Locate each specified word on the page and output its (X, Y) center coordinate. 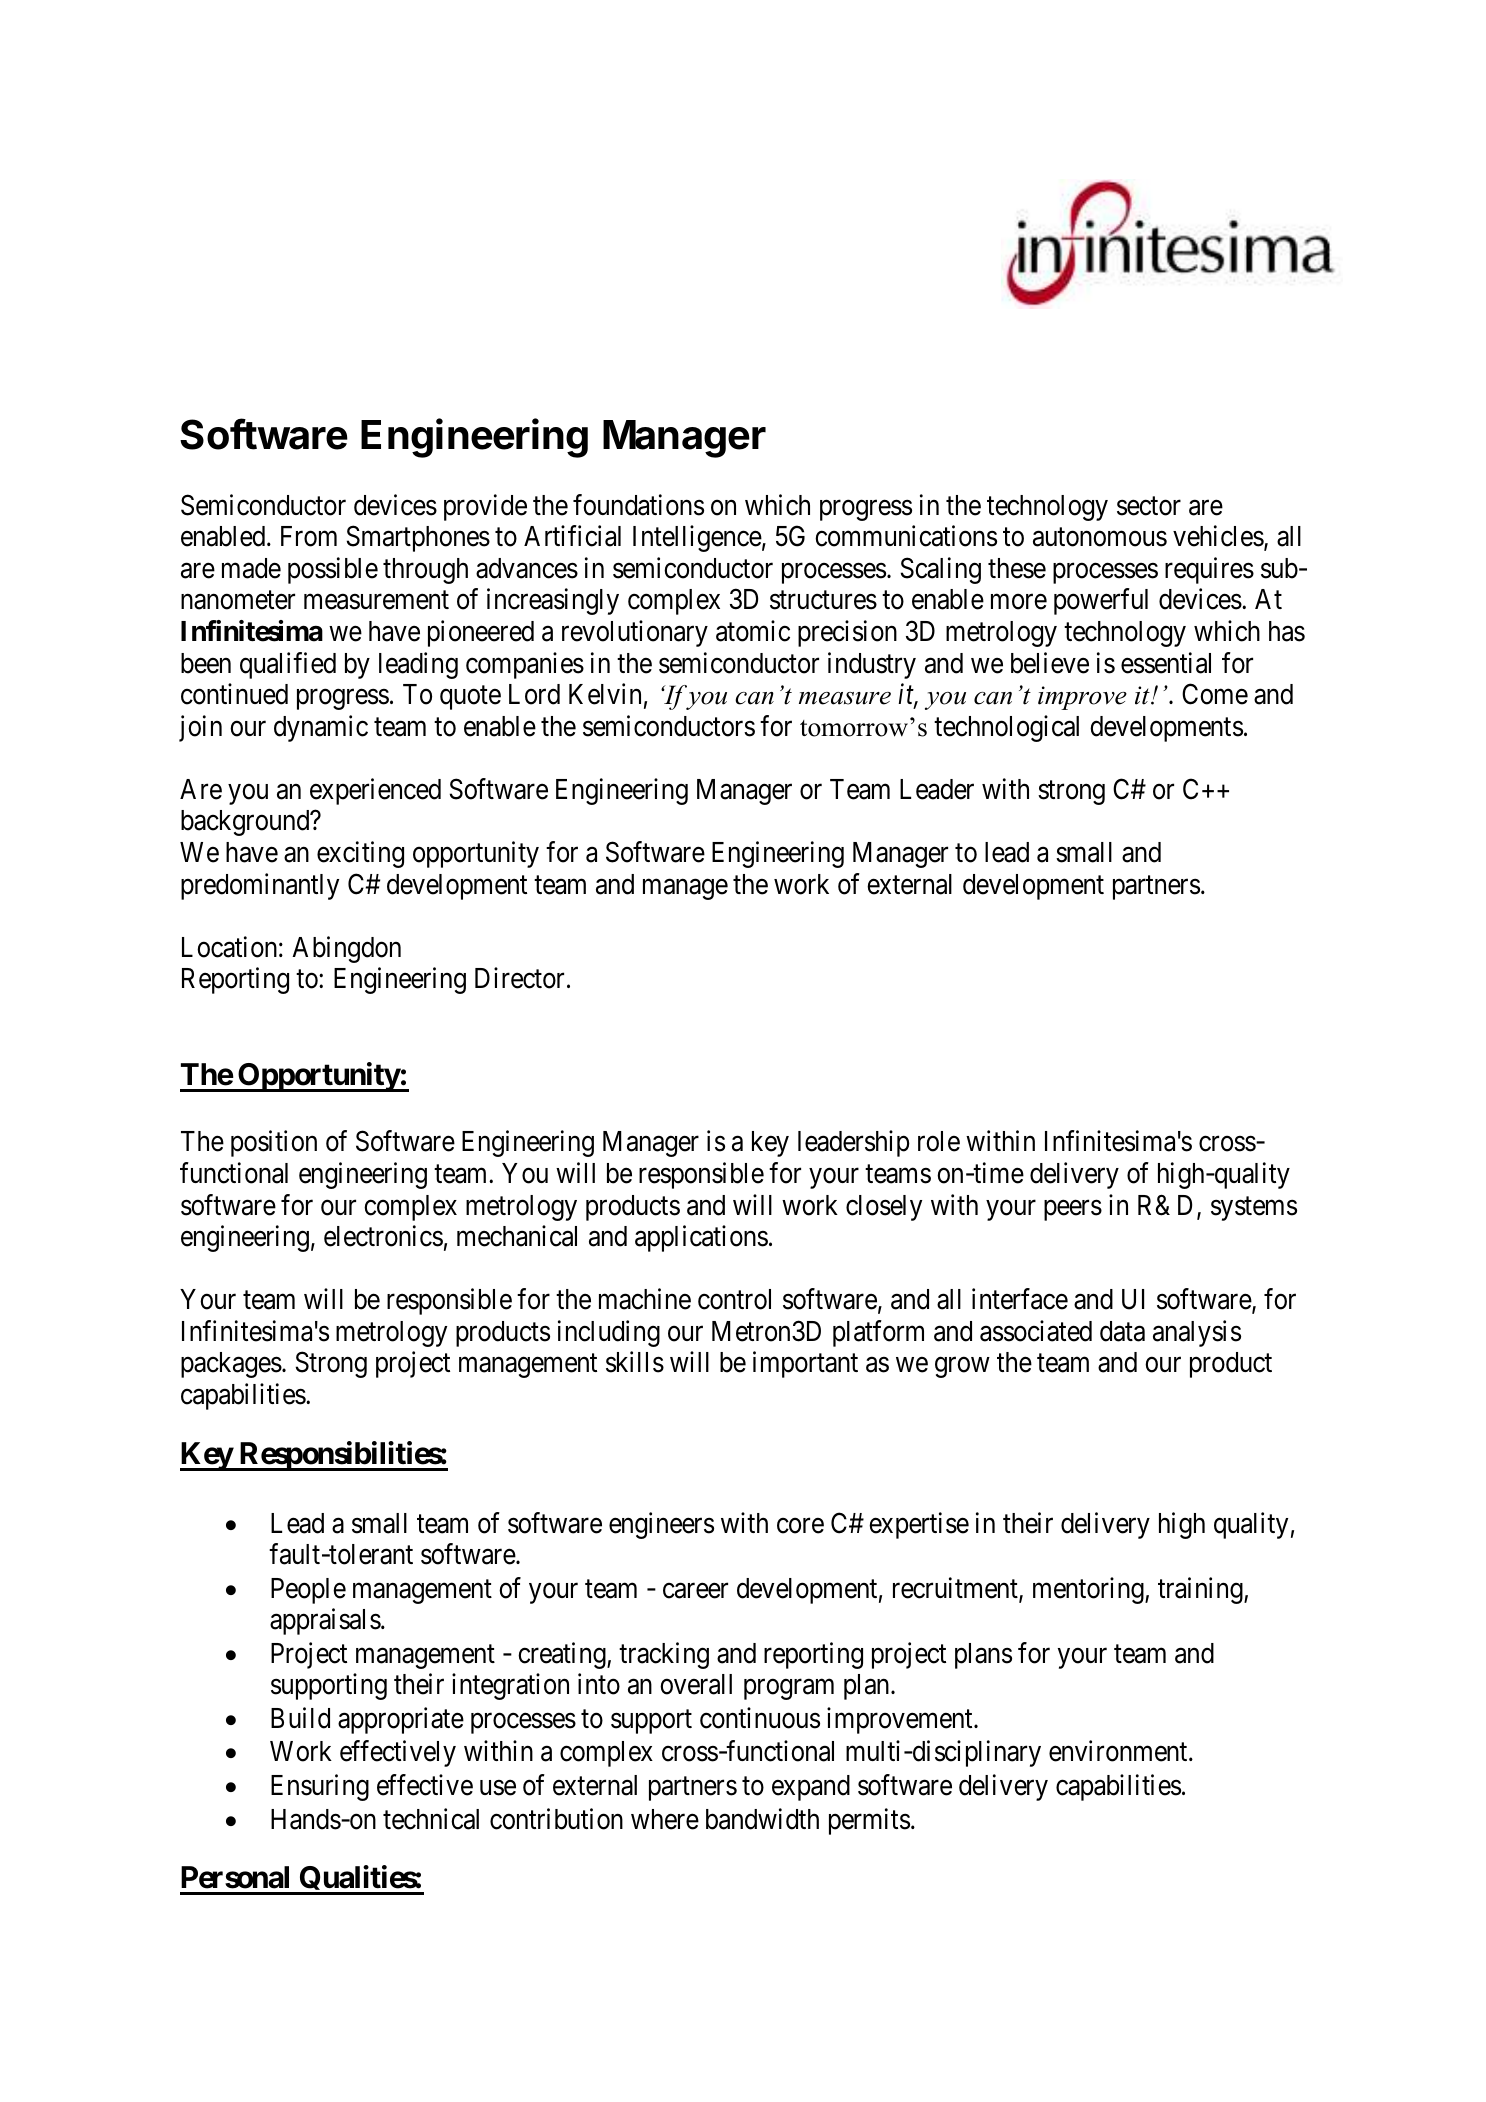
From (309, 536)
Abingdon (346, 949)
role (939, 1141)
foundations (638, 505)
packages (231, 1365)
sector (1149, 506)
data (1122, 1331)
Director (519, 978)
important (805, 1365)
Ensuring (320, 1787)
